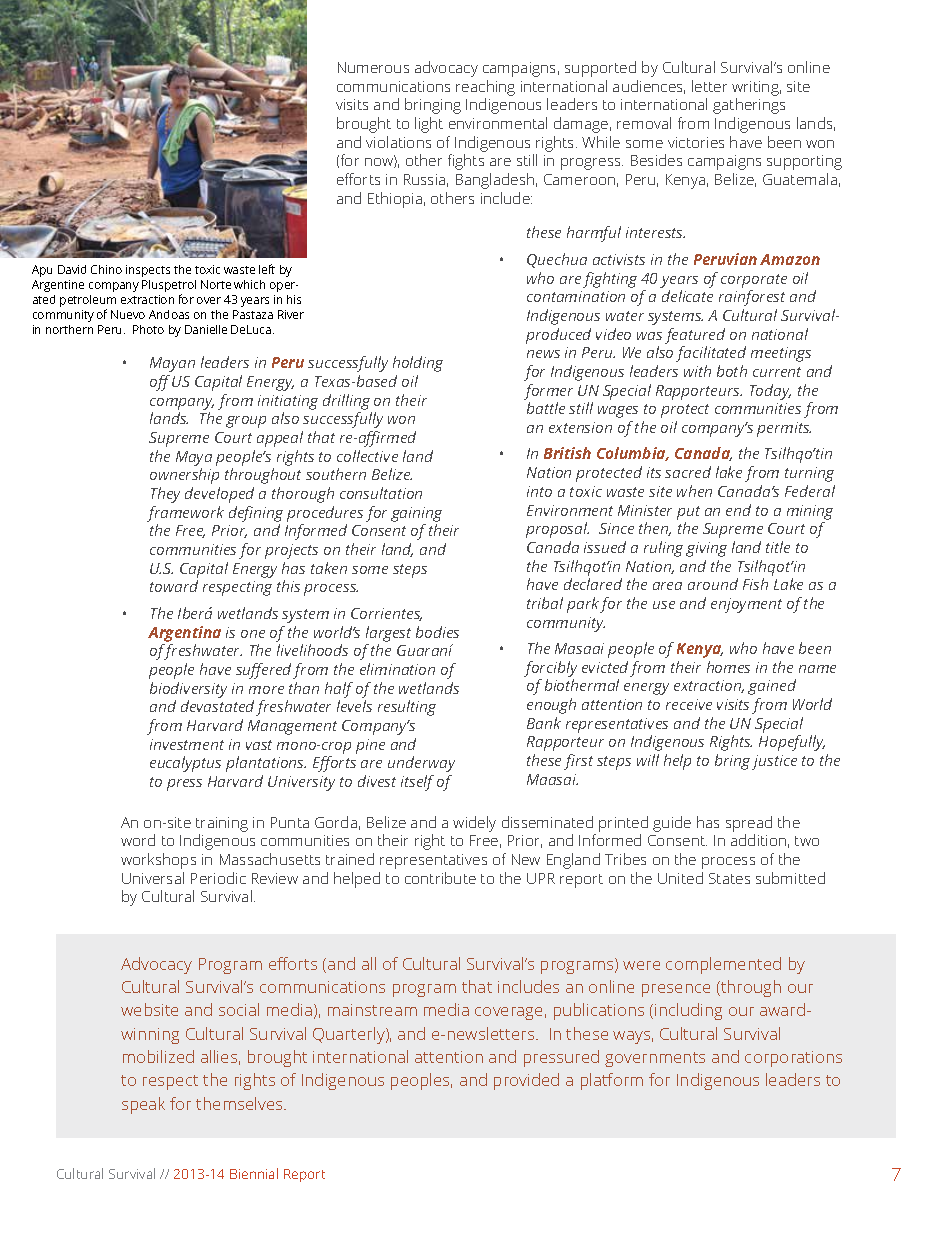 This screenshot has height=1233, width=952. What do you see at coordinates (526, 1081) in the screenshot?
I see `provided` at bounding box center [526, 1081].
